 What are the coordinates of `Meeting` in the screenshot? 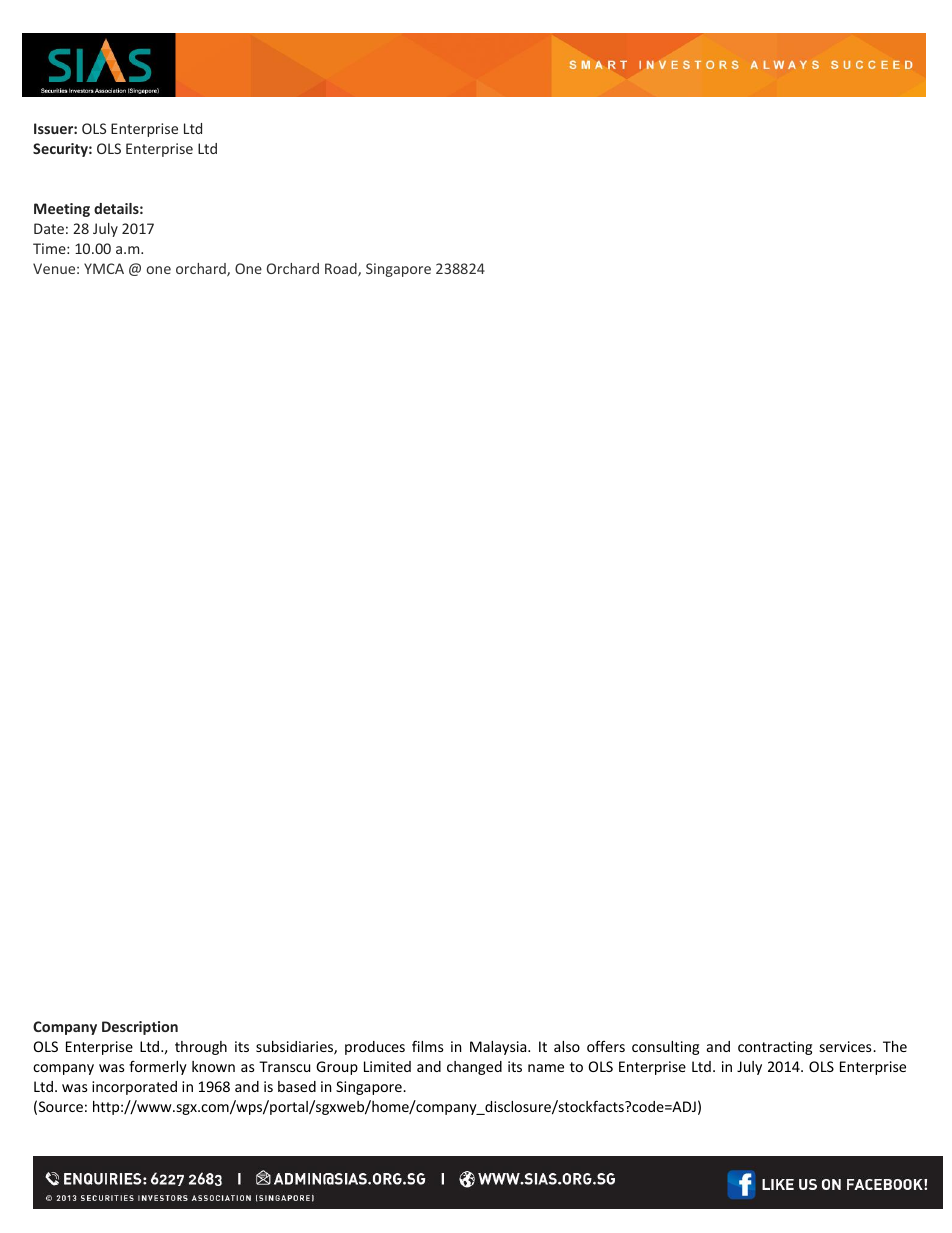 It's located at (62, 210).
